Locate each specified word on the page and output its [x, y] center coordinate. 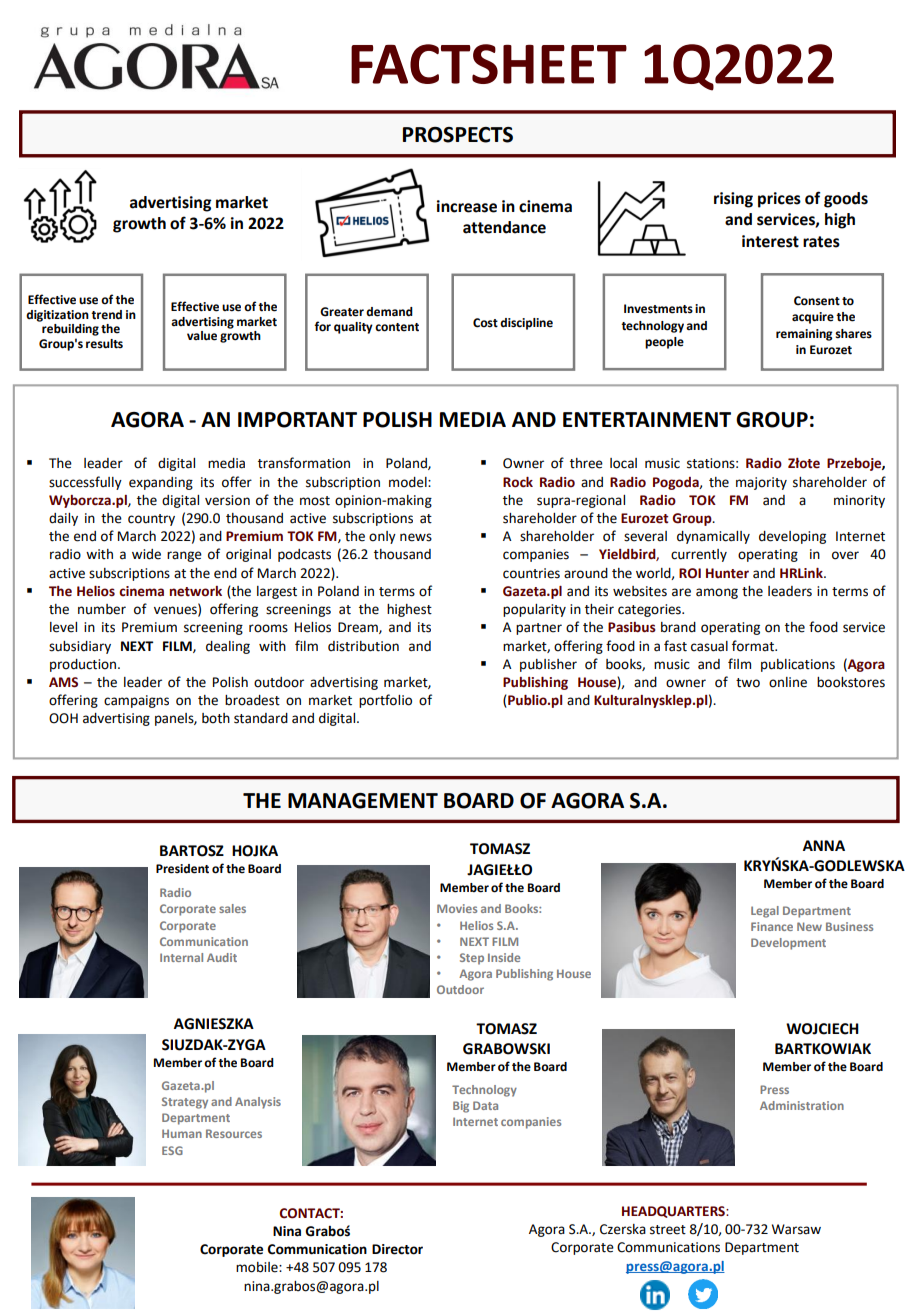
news [416, 537]
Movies [457, 908]
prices [779, 200]
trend [106, 315]
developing [792, 537]
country [151, 520]
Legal [765, 912]
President [182, 869]
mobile [258, 1267]
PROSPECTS [458, 135]
